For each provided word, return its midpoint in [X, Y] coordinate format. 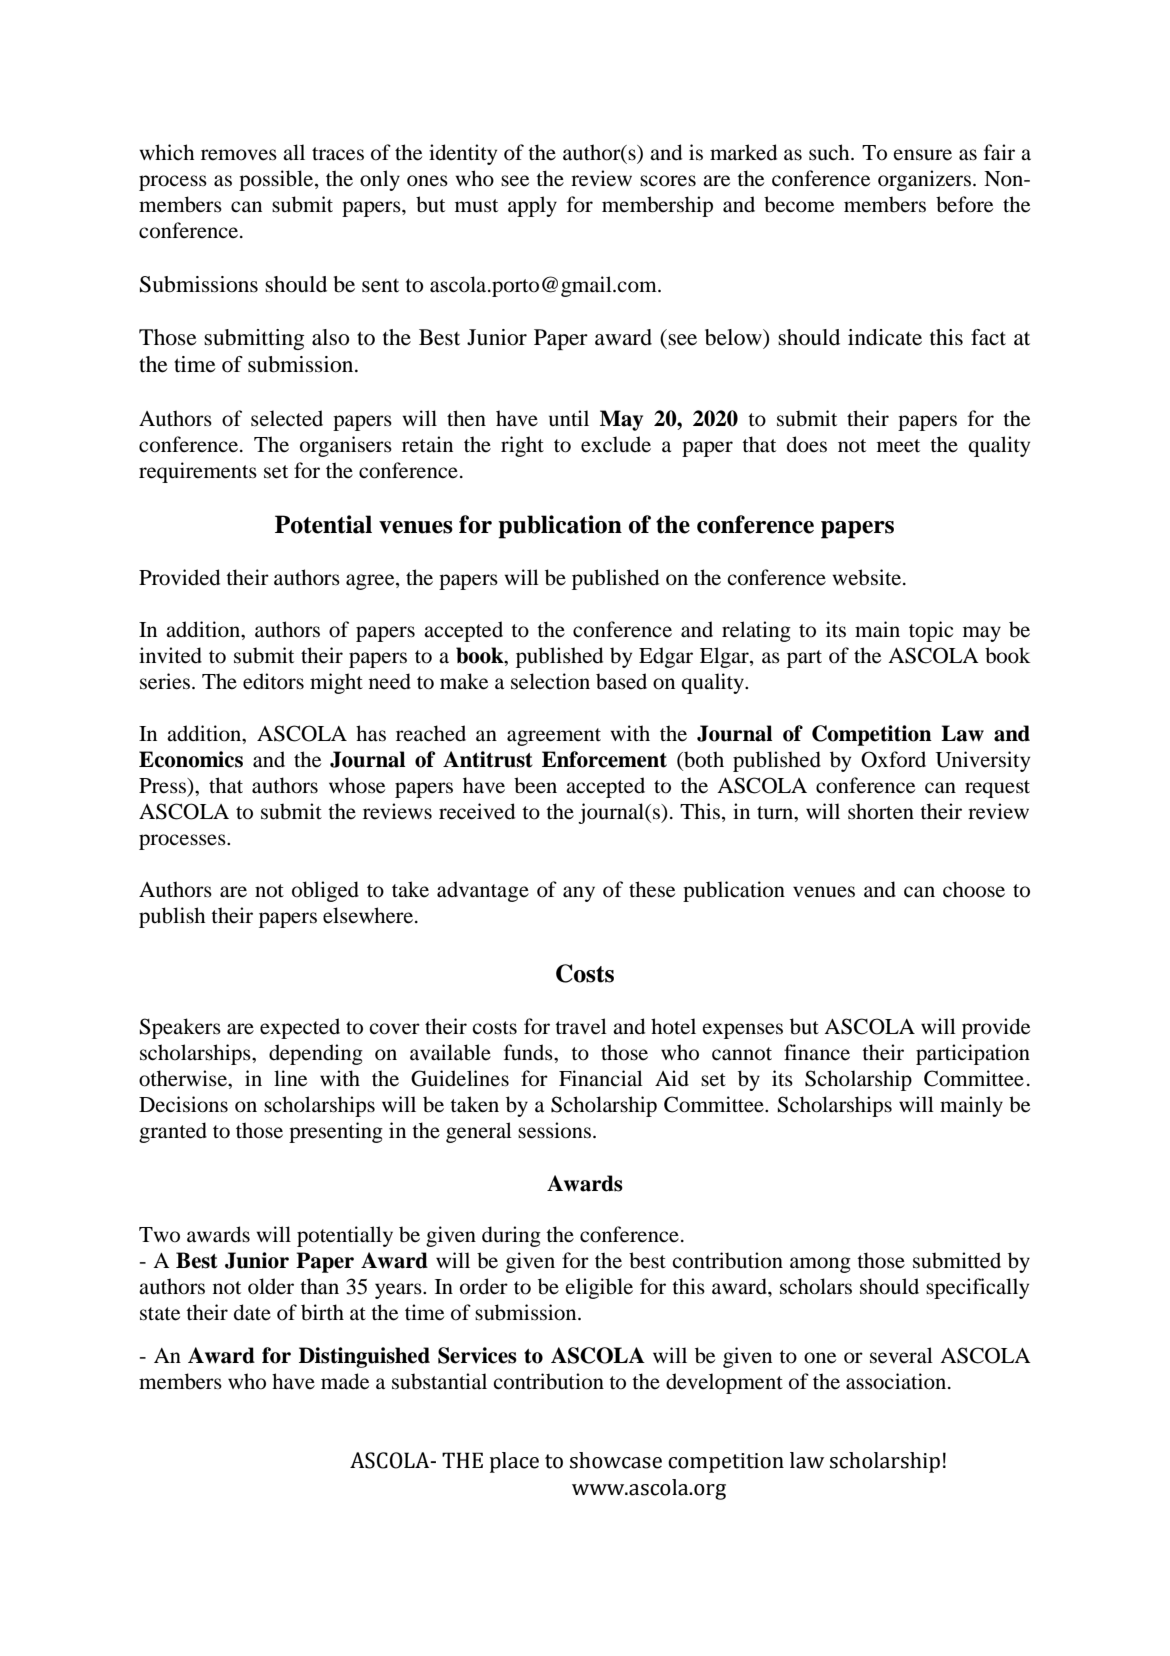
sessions [556, 1130]
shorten [881, 811]
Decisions [183, 1104]
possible [277, 180]
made [345, 1381]
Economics [191, 759]
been [535, 785]
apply [532, 206]
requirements [198, 472]
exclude [616, 444]
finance [817, 1052]
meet [898, 446]
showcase [616, 1460]
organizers [924, 180]
